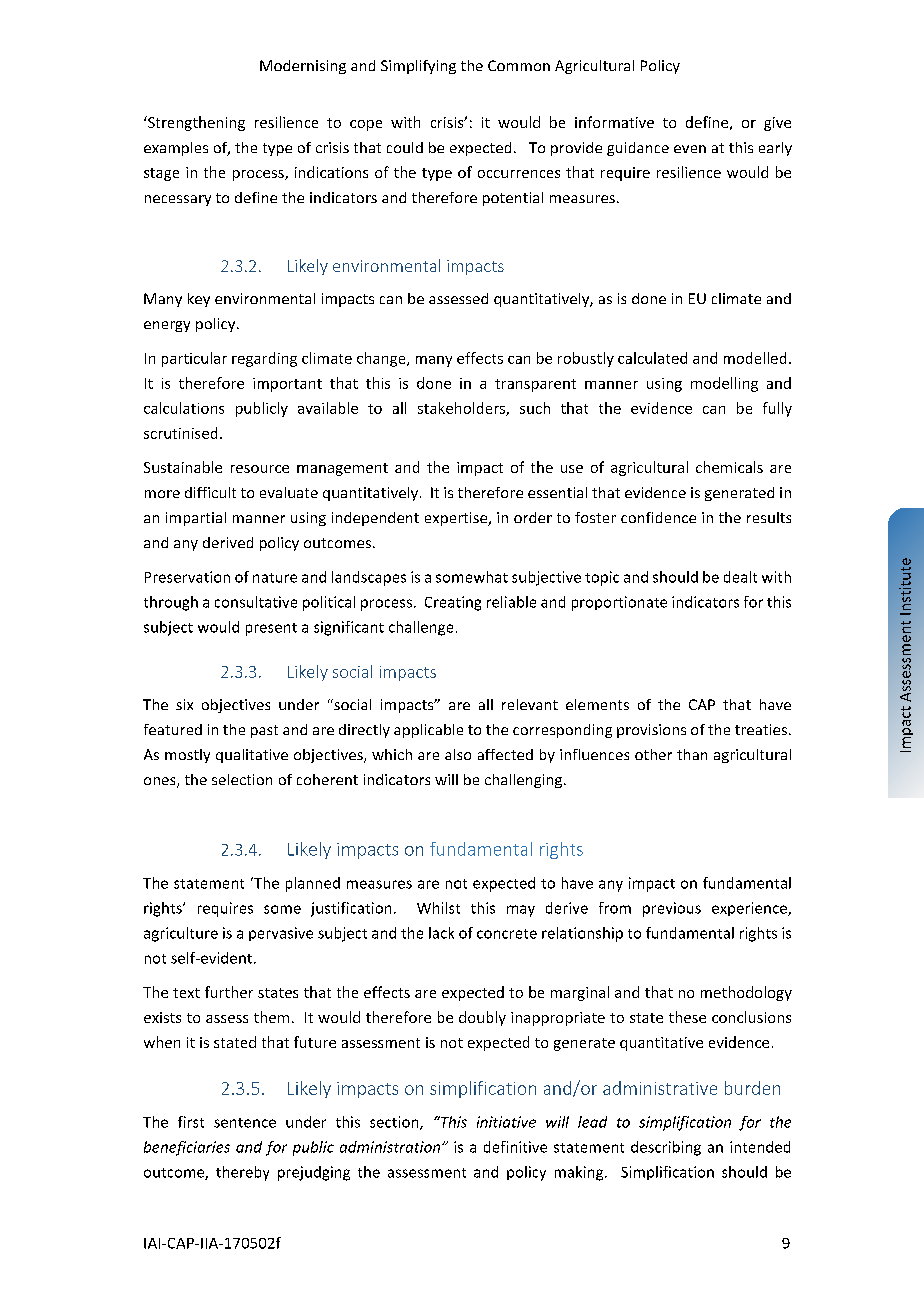 This page has height=1308, width=924. Describe the element at coordinates (281, 934) in the page. I see `pervasive` at that location.
